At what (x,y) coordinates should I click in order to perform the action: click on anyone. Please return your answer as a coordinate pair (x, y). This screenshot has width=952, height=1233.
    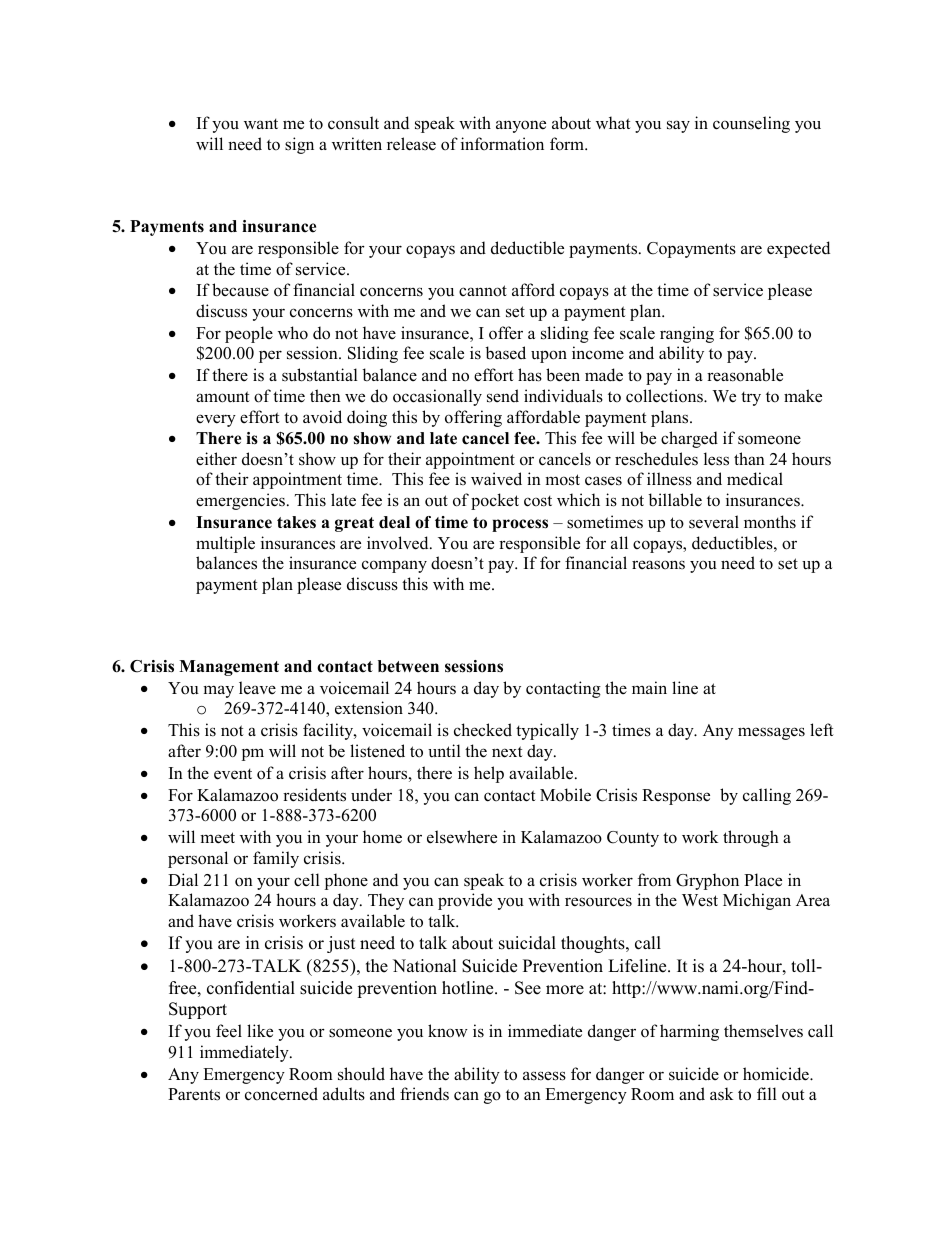
    Looking at the image, I should click on (521, 126).
